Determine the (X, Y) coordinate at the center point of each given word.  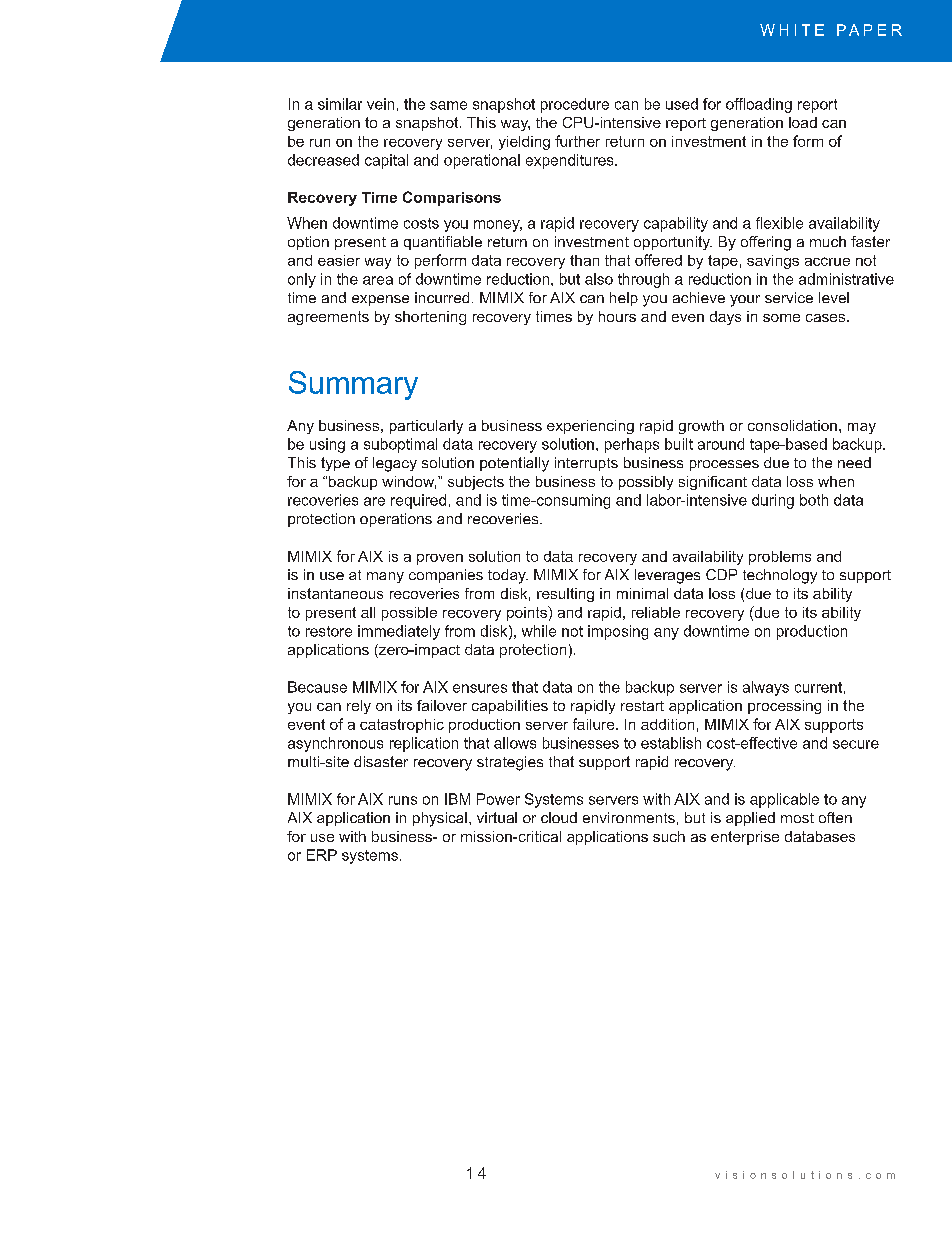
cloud (559, 817)
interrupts (586, 464)
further (577, 141)
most (797, 818)
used (682, 104)
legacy (395, 464)
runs (403, 800)
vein (380, 104)
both (814, 500)
